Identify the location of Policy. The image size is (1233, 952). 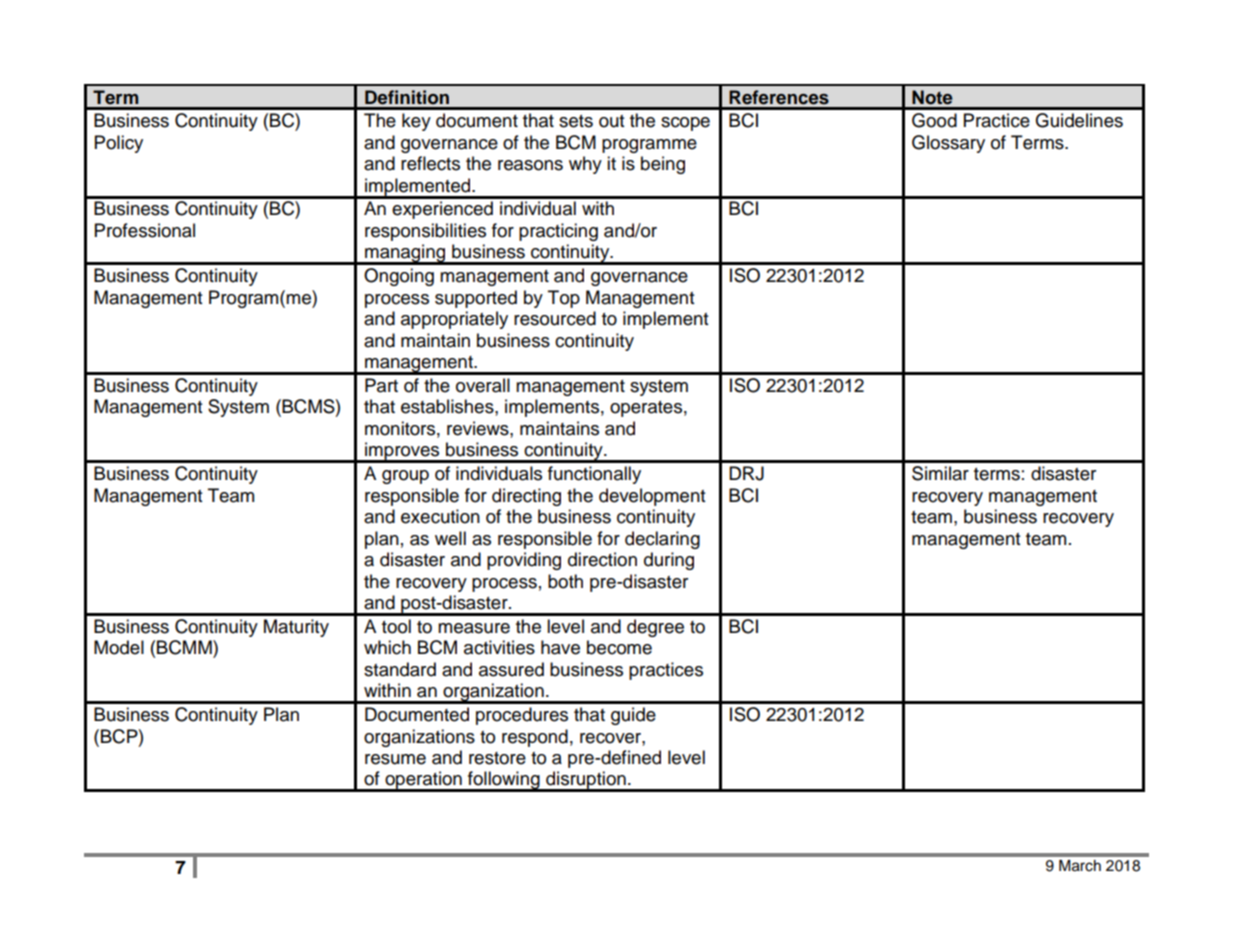
(119, 144).
